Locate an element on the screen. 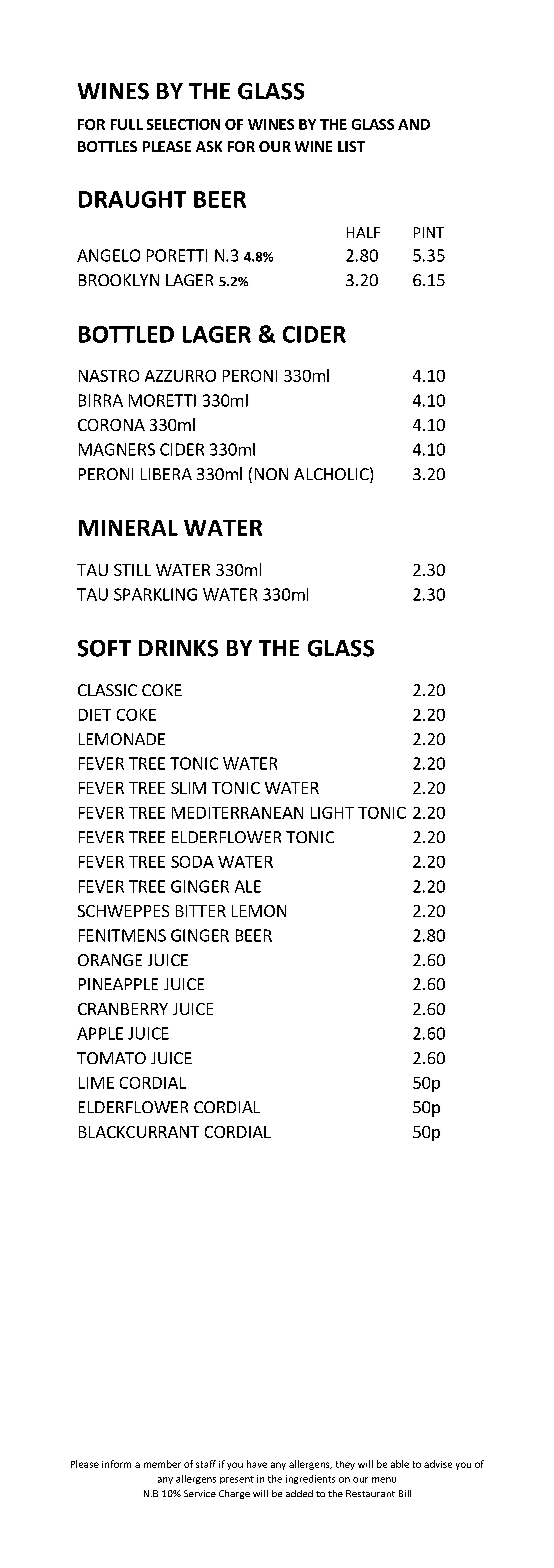 This screenshot has width=554, height=1568. ASK is located at coordinates (209, 146).
